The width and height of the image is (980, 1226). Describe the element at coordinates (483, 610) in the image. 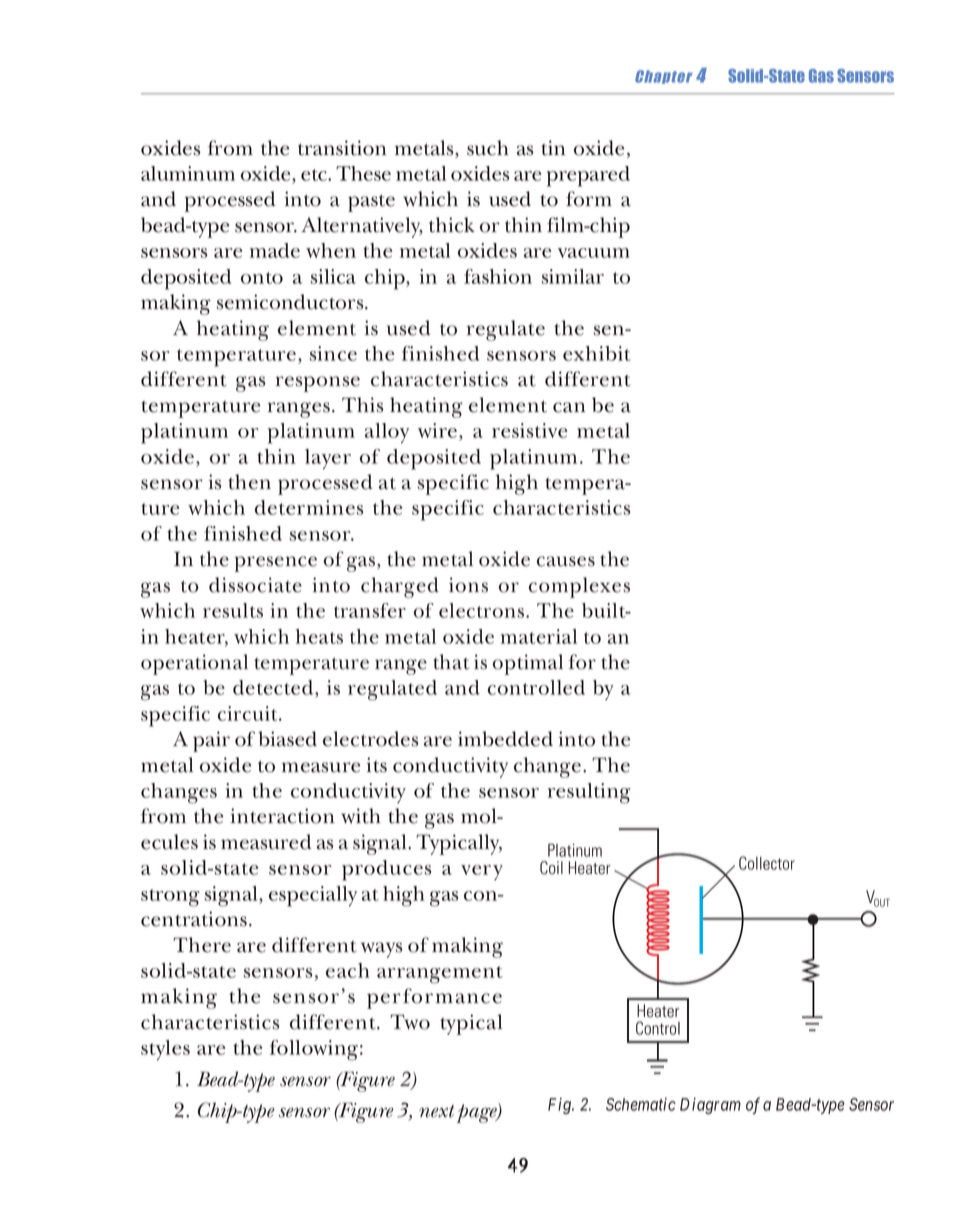

I see `electrons` at that location.
